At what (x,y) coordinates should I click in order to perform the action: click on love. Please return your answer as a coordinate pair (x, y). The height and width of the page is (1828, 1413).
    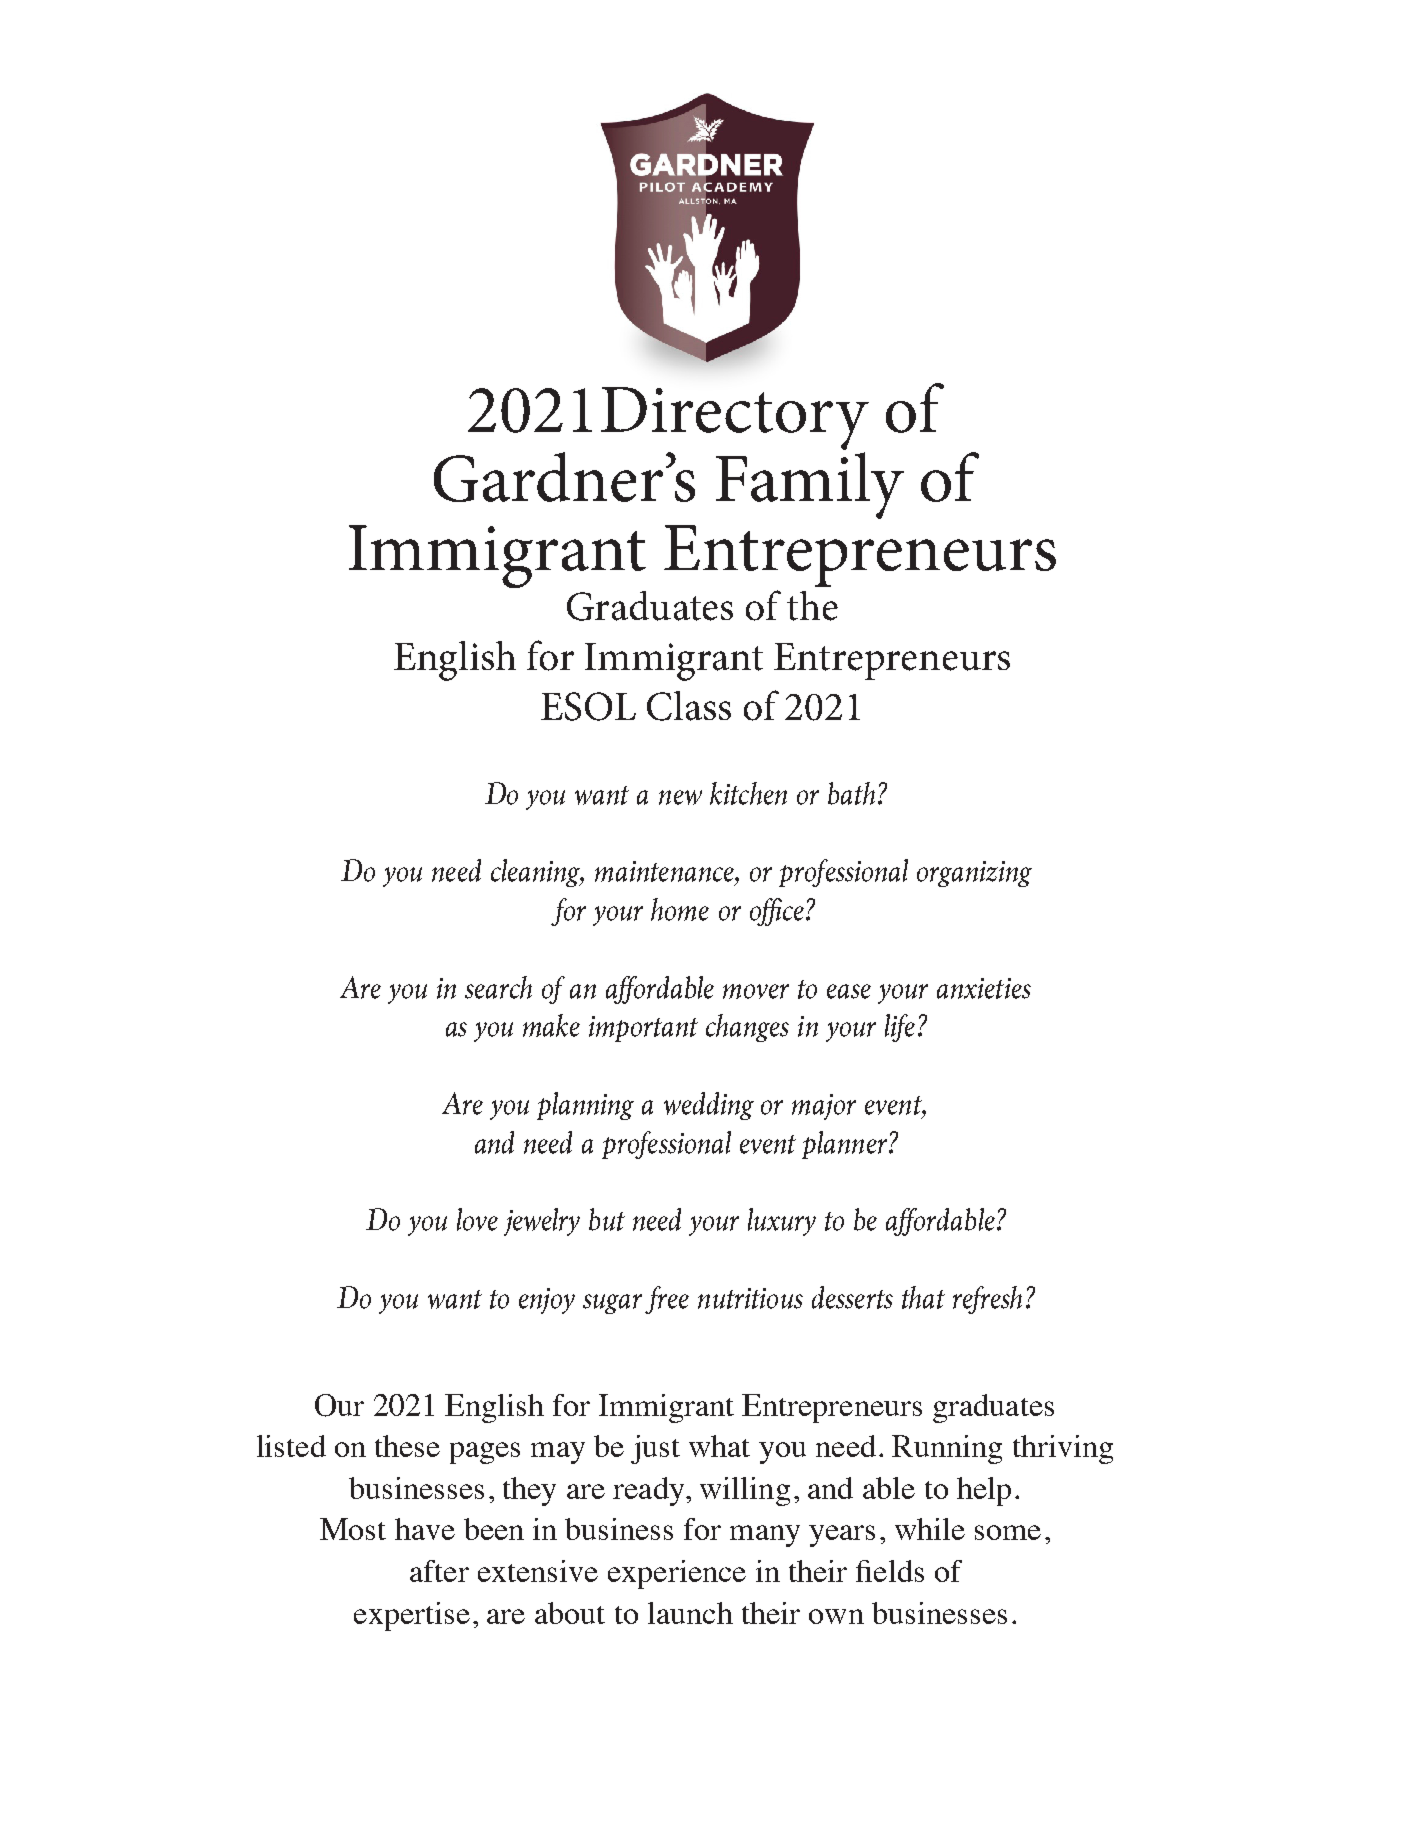
    Looking at the image, I should click on (477, 1219).
